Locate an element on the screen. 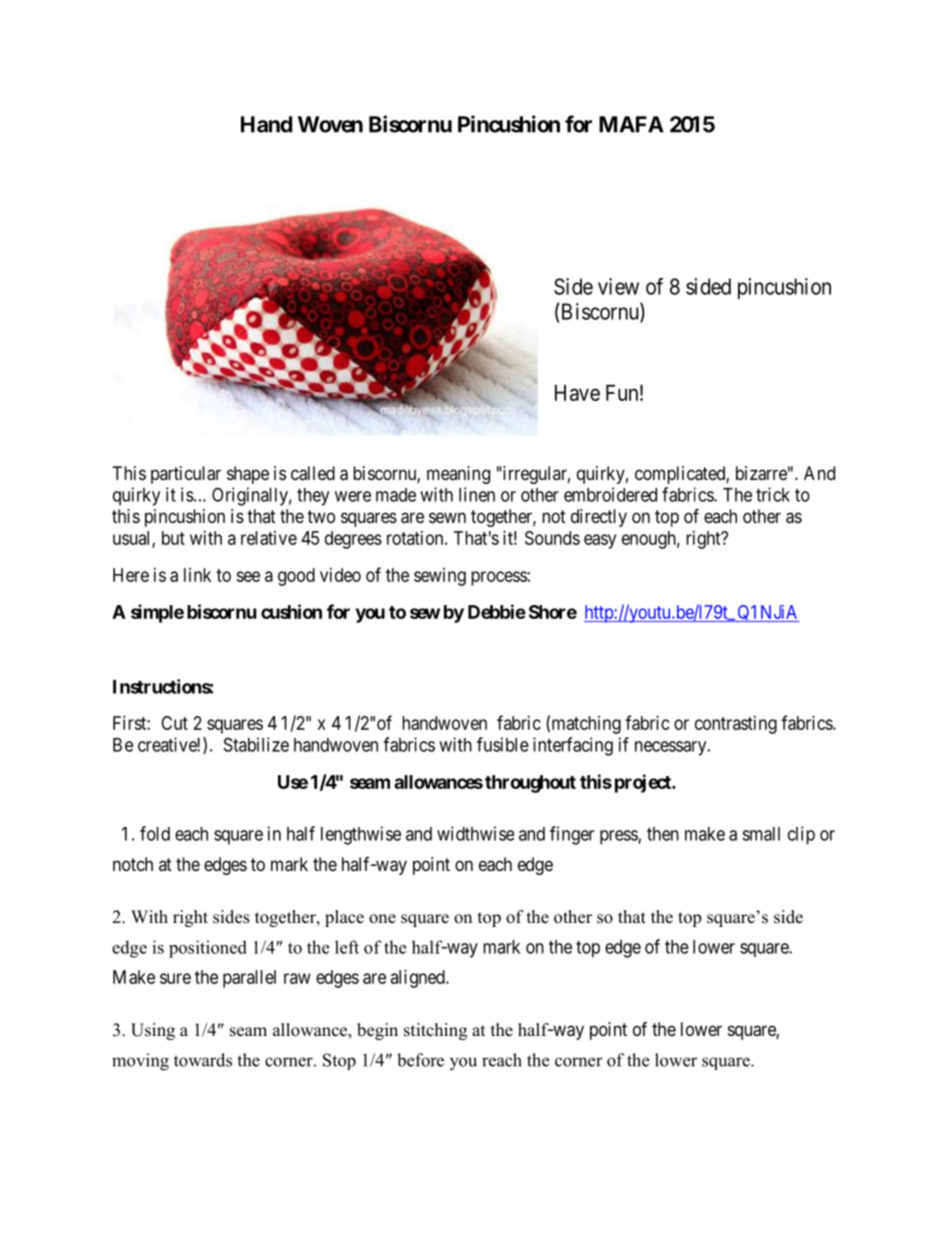  sewing is located at coordinates (440, 577).
